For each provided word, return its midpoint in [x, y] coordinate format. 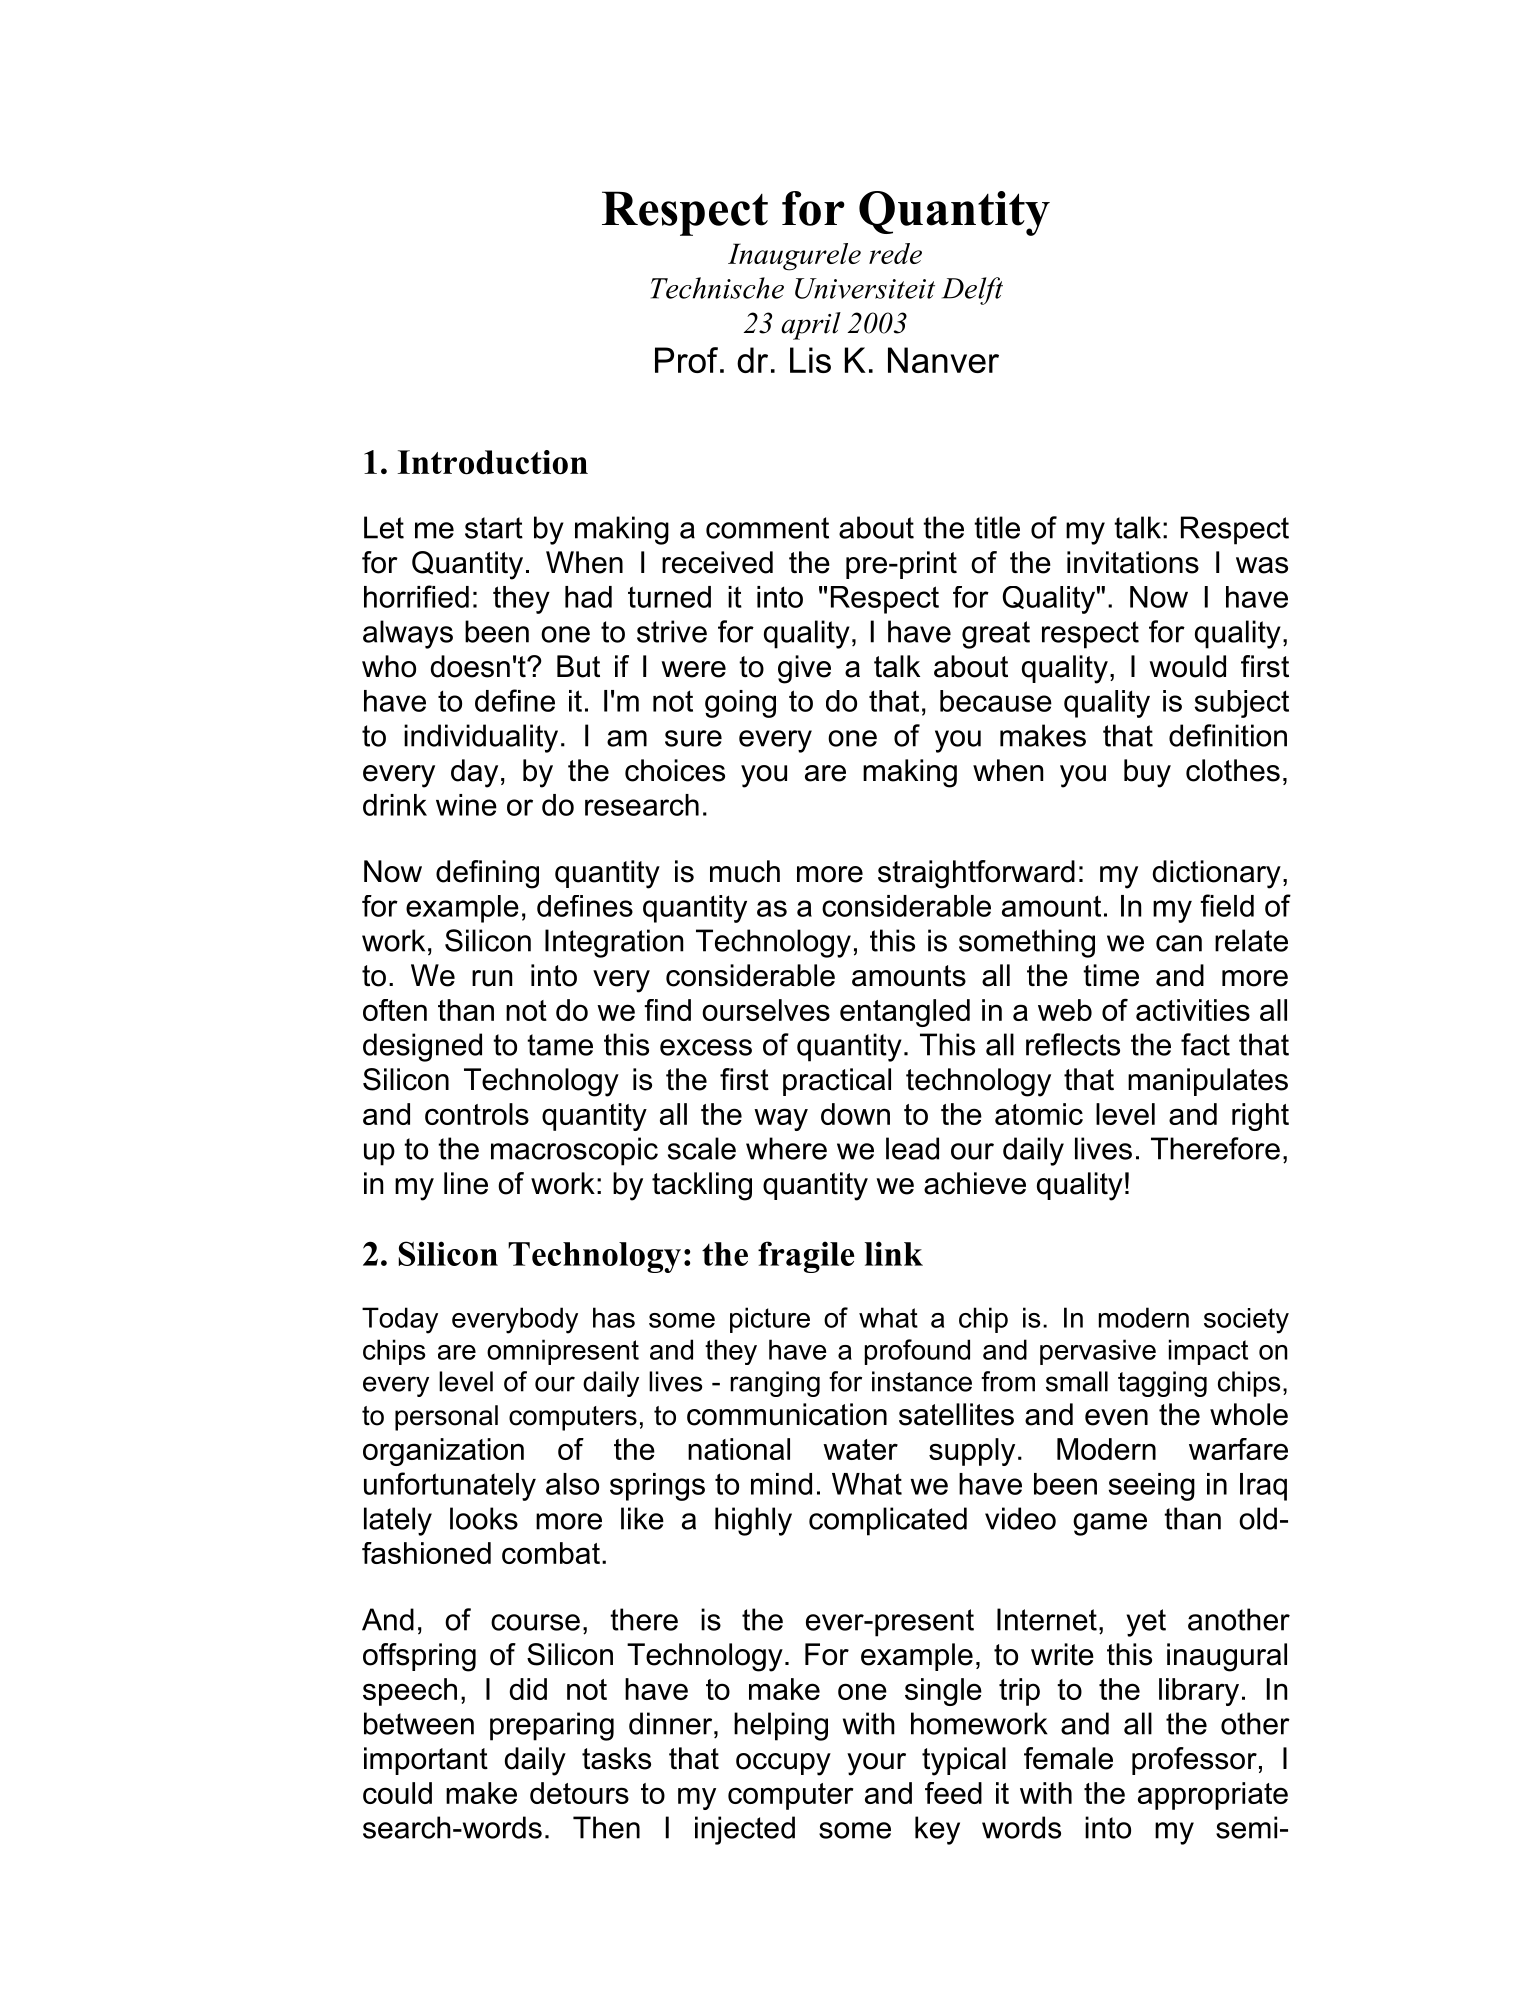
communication [787, 1414]
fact [1205, 1044]
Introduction [493, 462]
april [811, 326]
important [426, 1761]
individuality [481, 738]
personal [446, 1418]
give [804, 669]
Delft [972, 291]
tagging [1162, 1384]
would [1187, 666]
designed [422, 1047]
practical [837, 1082]
